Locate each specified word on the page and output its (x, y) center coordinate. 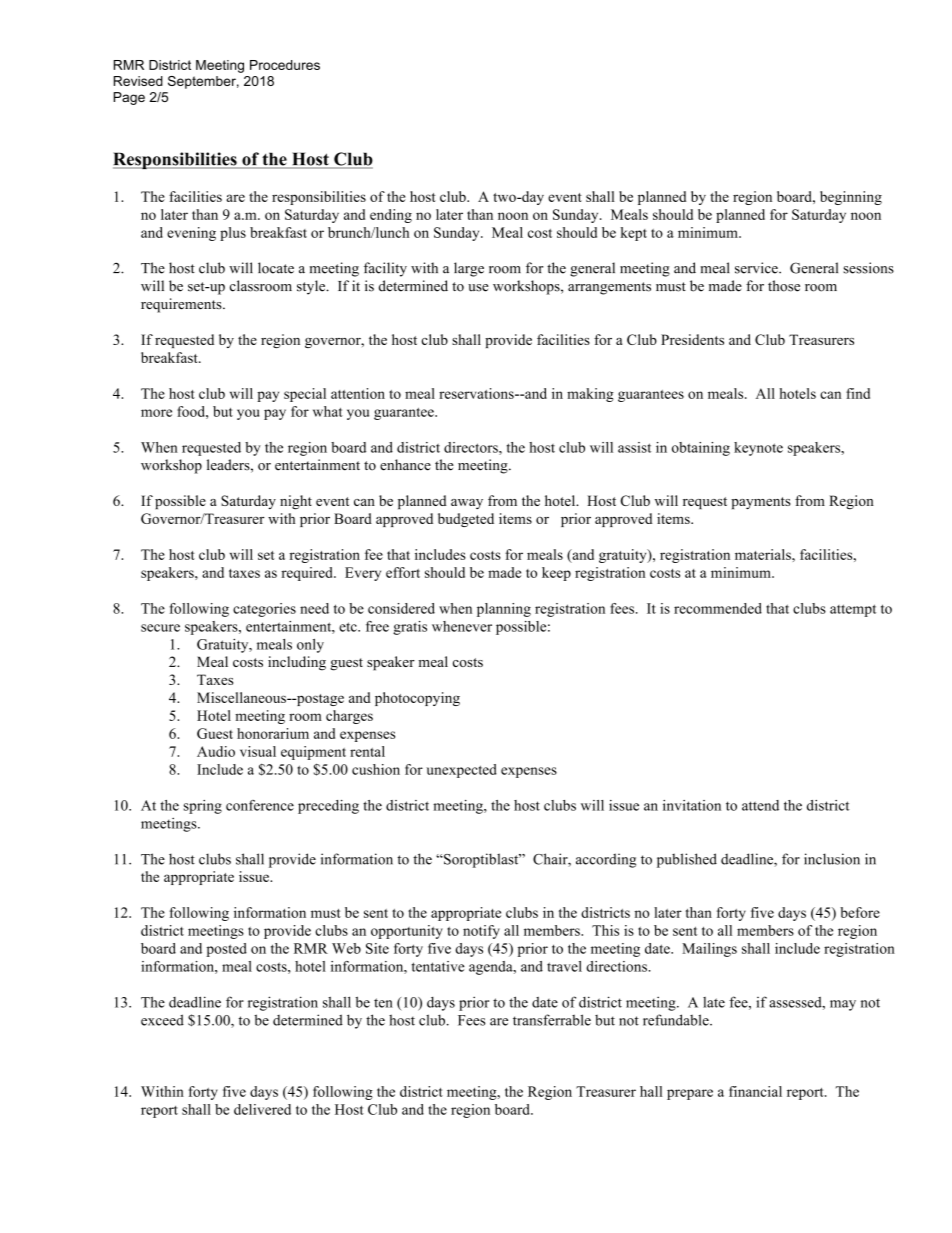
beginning (851, 198)
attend (760, 805)
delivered (262, 1109)
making (590, 395)
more (156, 413)
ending (391, 216)
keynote (758, 449)
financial (755, 1091)
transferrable (552, 1020)
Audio (216, 751)
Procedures (285, 65)
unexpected (461, 771)
